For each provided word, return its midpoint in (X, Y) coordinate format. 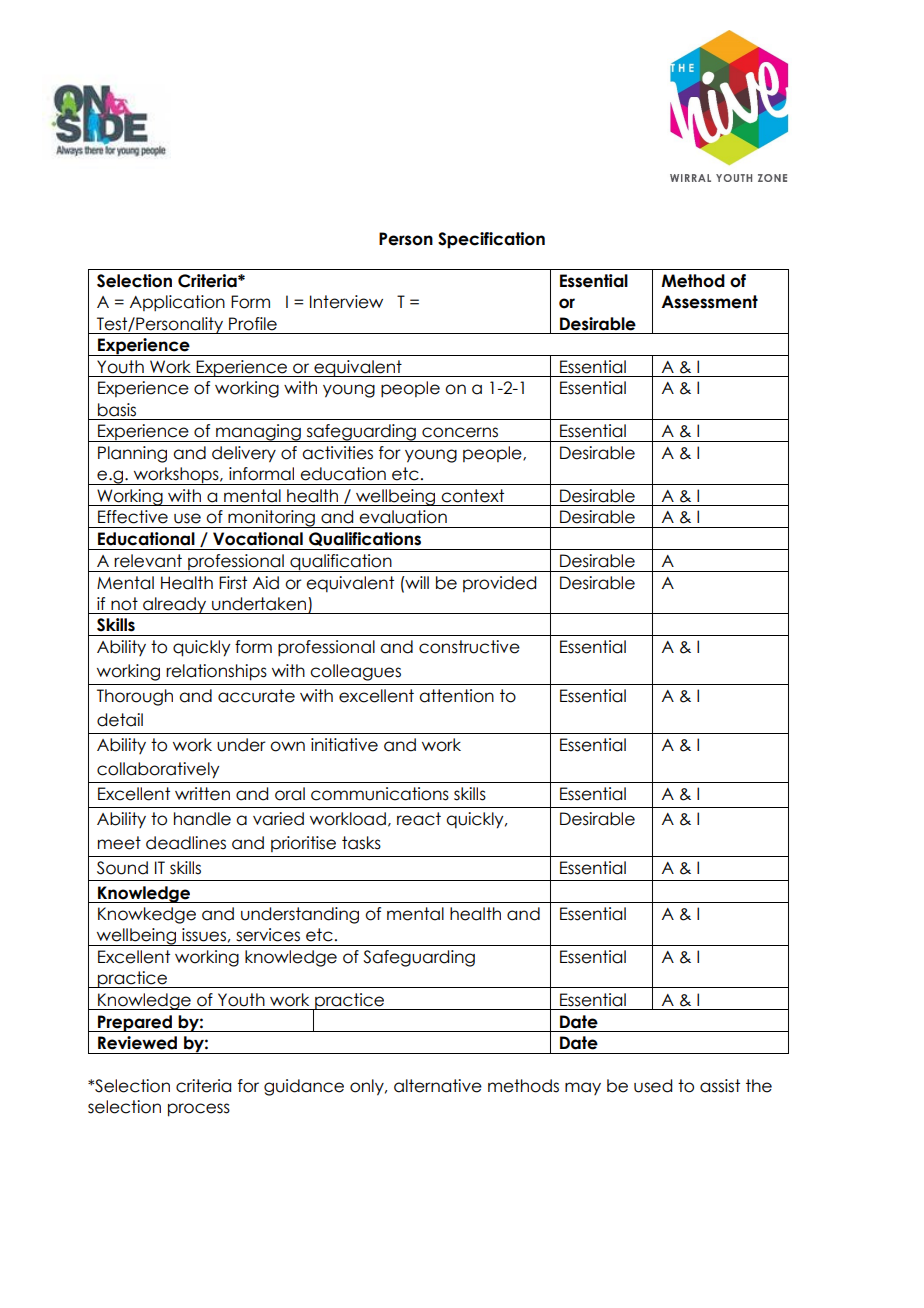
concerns (460, 432)
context (472, 496)
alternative (438, 1086)
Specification (491, 240)
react (419, 819)
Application (177, 303)
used (653, 1086)
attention (456, 696)
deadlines (186, 843)
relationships (216, 672)
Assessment (709, 302)
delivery (244, 454)
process (199, 1110)
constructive (469, 647)
